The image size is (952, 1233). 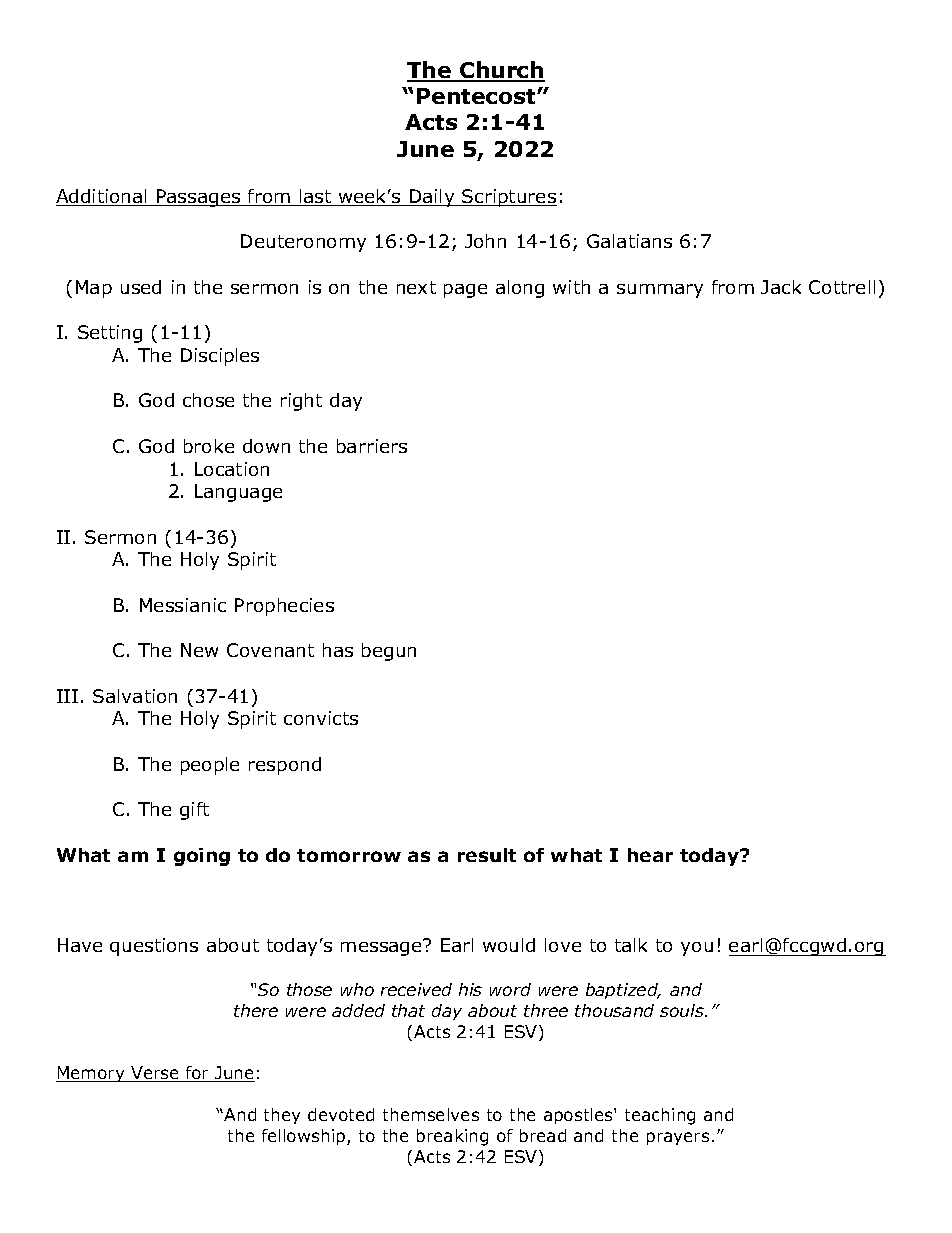 I want to click on convicts, so click(x=321, y=718).
